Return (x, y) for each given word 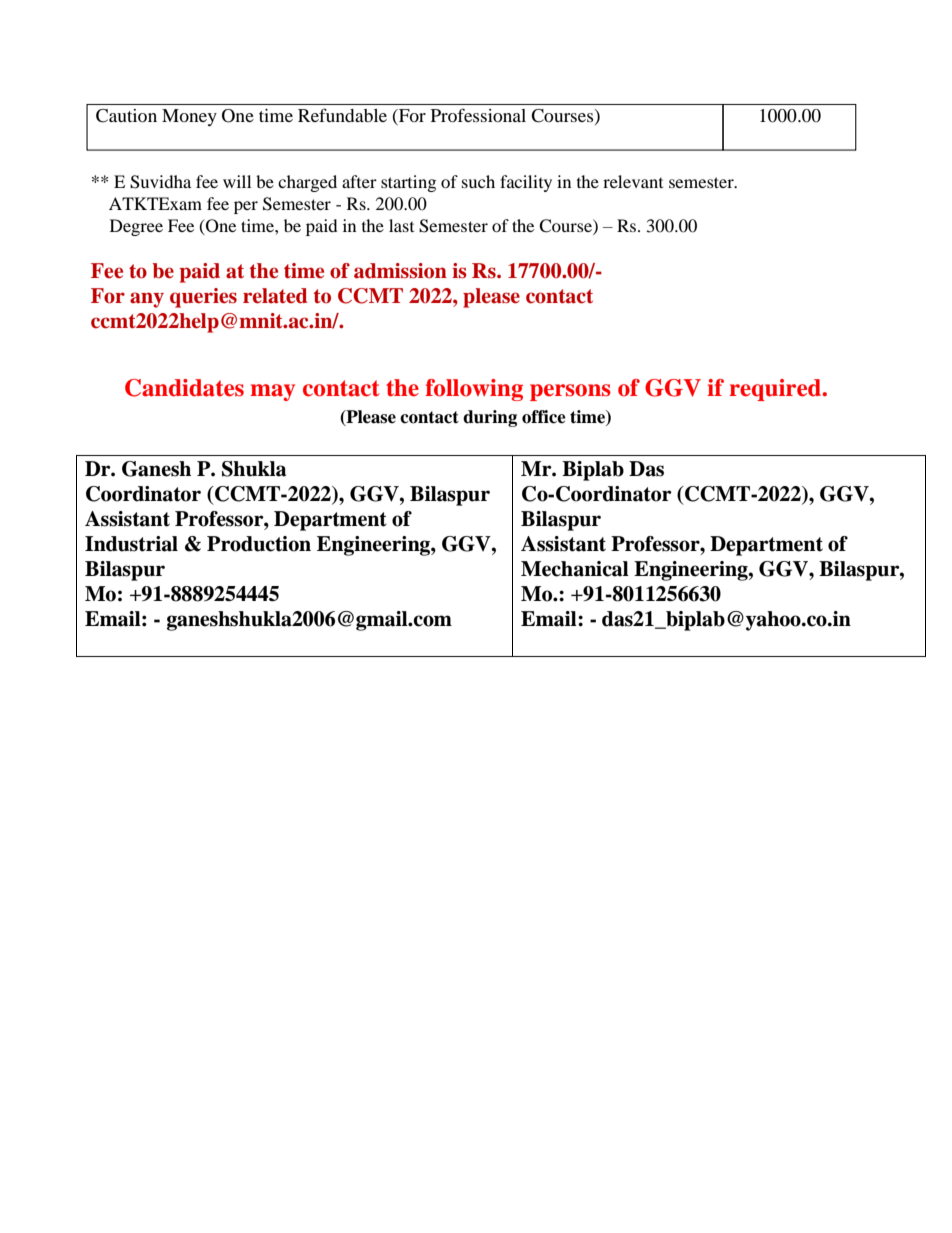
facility (526, 183)
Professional (478, 115)
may (272, 392)
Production (259, 544)
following (474, 390)
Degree (136, 227)
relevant (633, 181)
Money (189, 117)
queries (203, 298)
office (544, 417)
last (401, 225)
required (776, 390)
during (490, 418)
